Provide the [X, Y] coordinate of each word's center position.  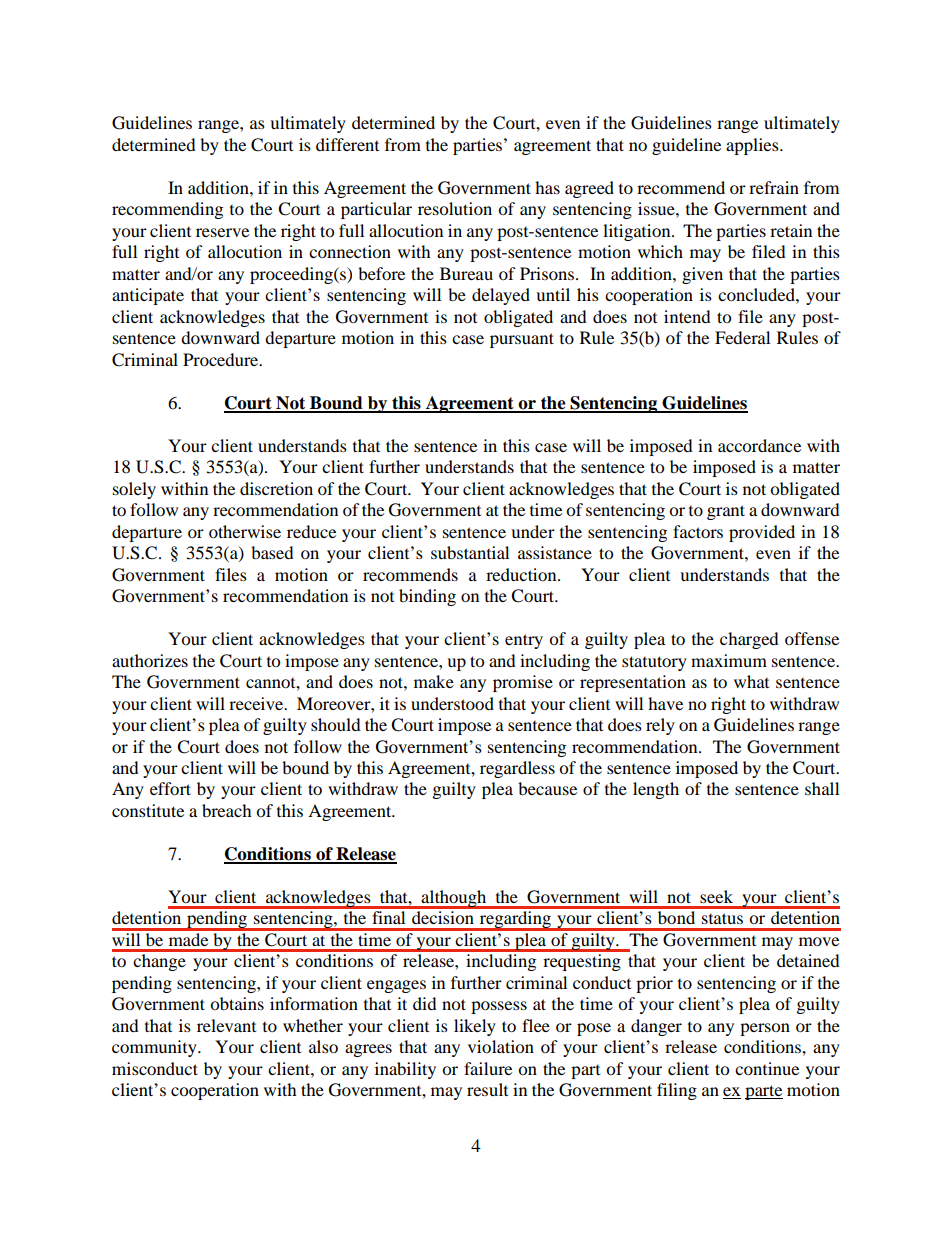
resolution [455, 208]
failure [488, 1068]
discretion [276, 488]
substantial [470, 552]
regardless [517, 769]
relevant [226, 1025]
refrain [774, 187]
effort [170, 788]
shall [822, 788]
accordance [759, 445]
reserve [222, 232]
